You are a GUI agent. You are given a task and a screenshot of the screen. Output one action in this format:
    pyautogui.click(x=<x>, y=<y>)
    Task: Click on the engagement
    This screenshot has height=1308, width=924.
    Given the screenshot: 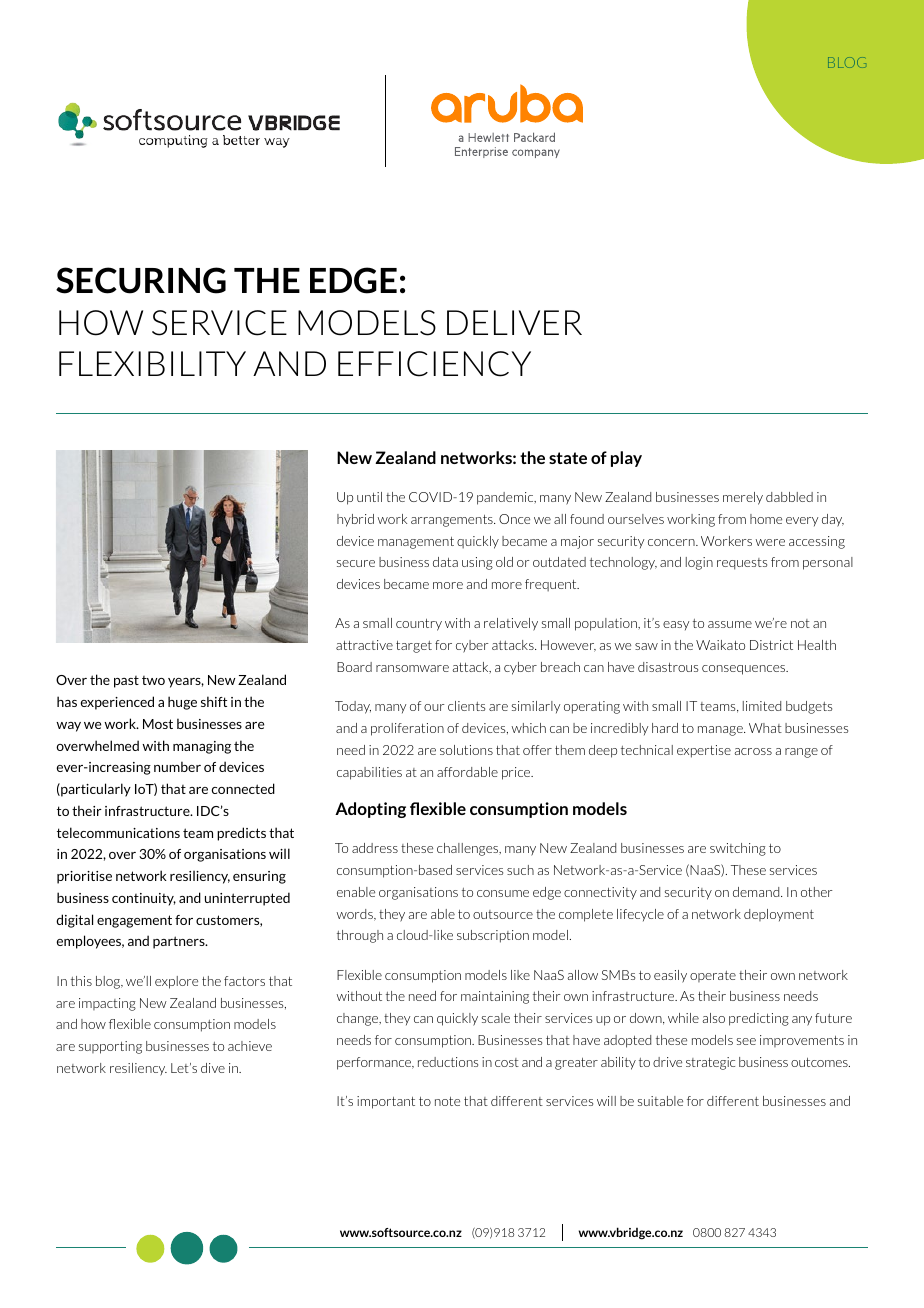 What is the action you would take?
    pyautogui.click(x=134, y=921)
